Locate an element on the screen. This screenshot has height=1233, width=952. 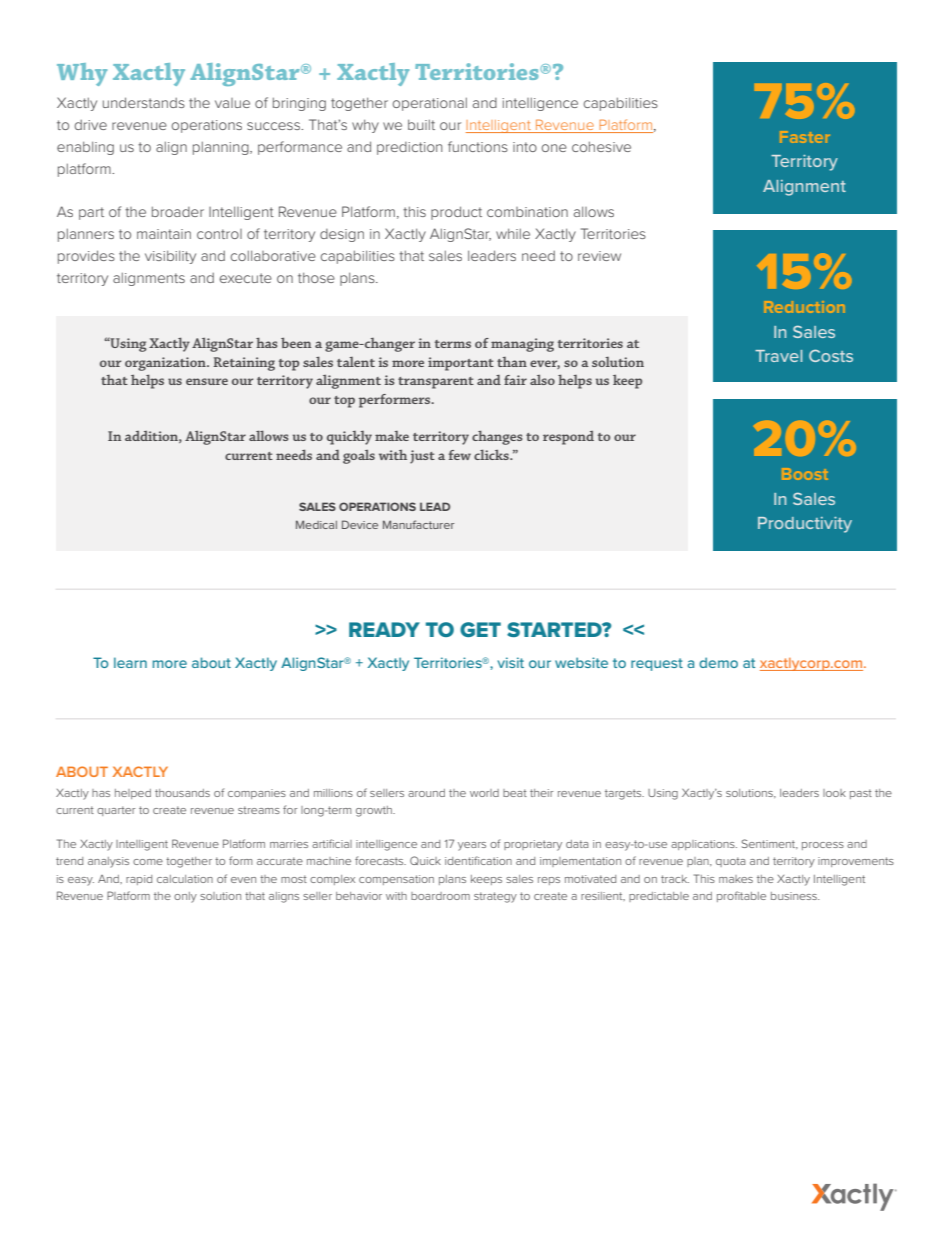
organization is located at coordinates (166, 364).
